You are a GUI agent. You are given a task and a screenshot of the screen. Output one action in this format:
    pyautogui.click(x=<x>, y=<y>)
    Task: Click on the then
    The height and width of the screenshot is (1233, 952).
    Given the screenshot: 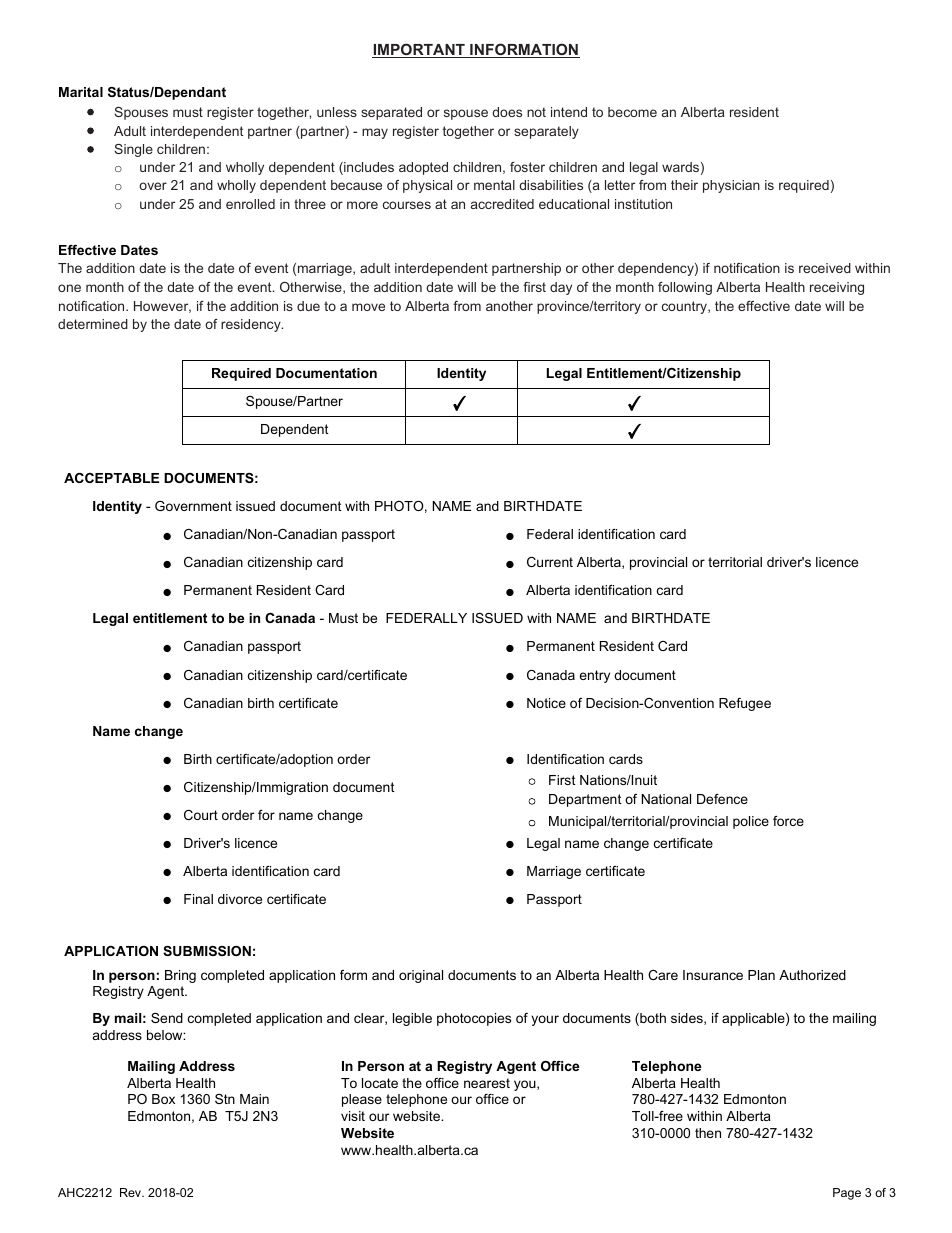 What is the action you would take?
    pyautogui.click(x=708, y=1133)
